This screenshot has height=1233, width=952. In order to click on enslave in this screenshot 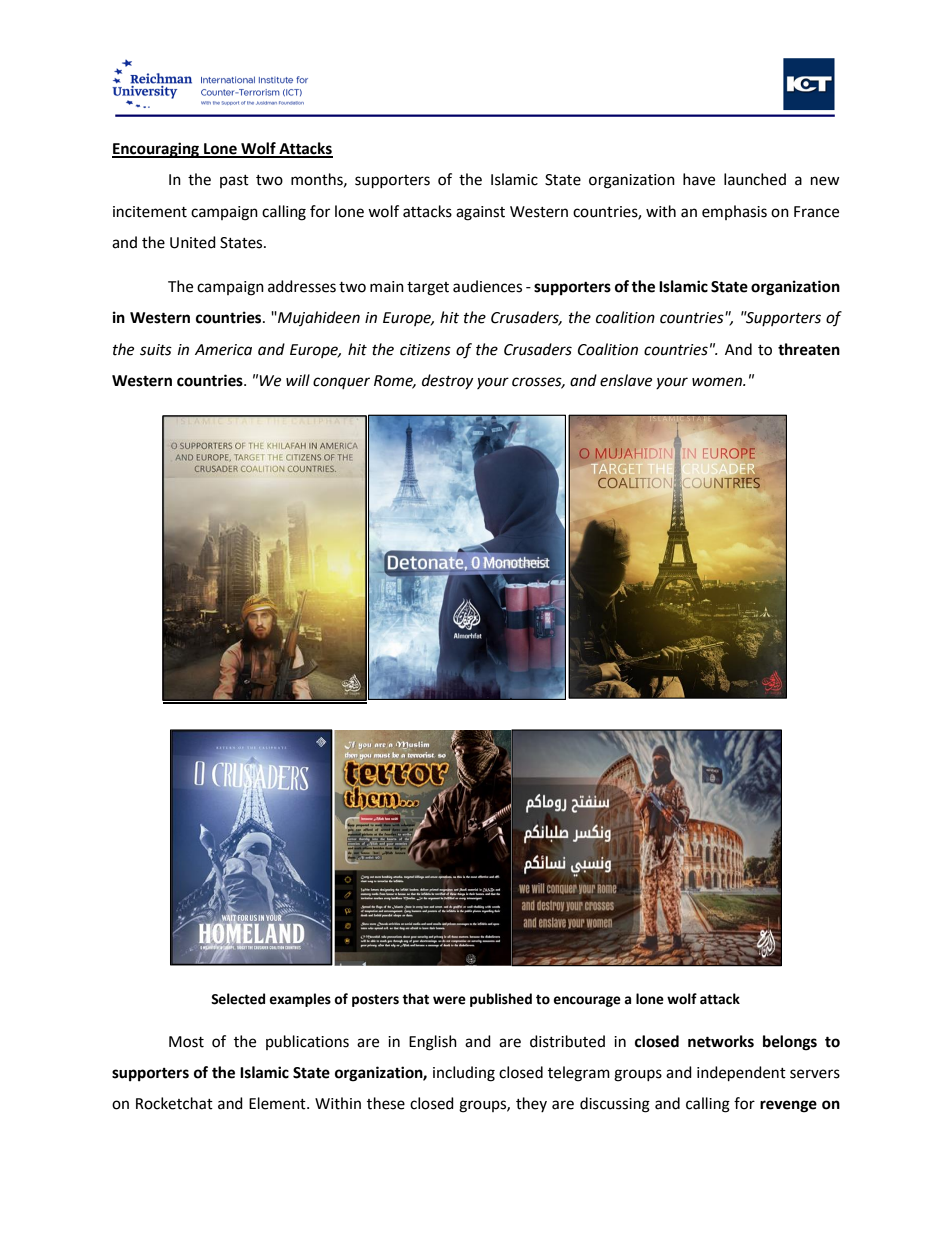, I will do `click(626, 380)`.
